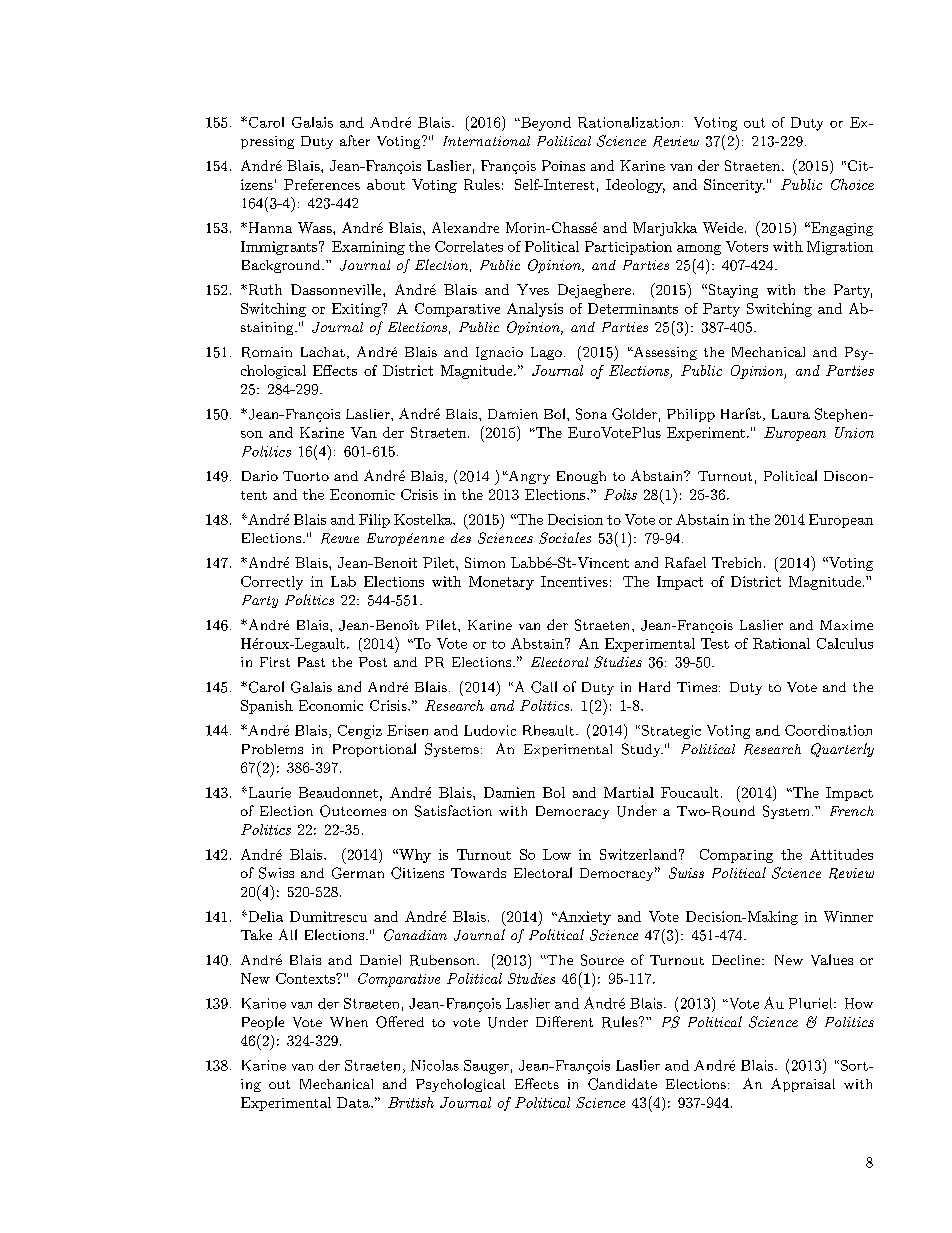 Image resolution: width=952 pixels, height=1233 pixels. Describe the element at coordinates (354, 1102) in the document. I see `Data` at that location.
